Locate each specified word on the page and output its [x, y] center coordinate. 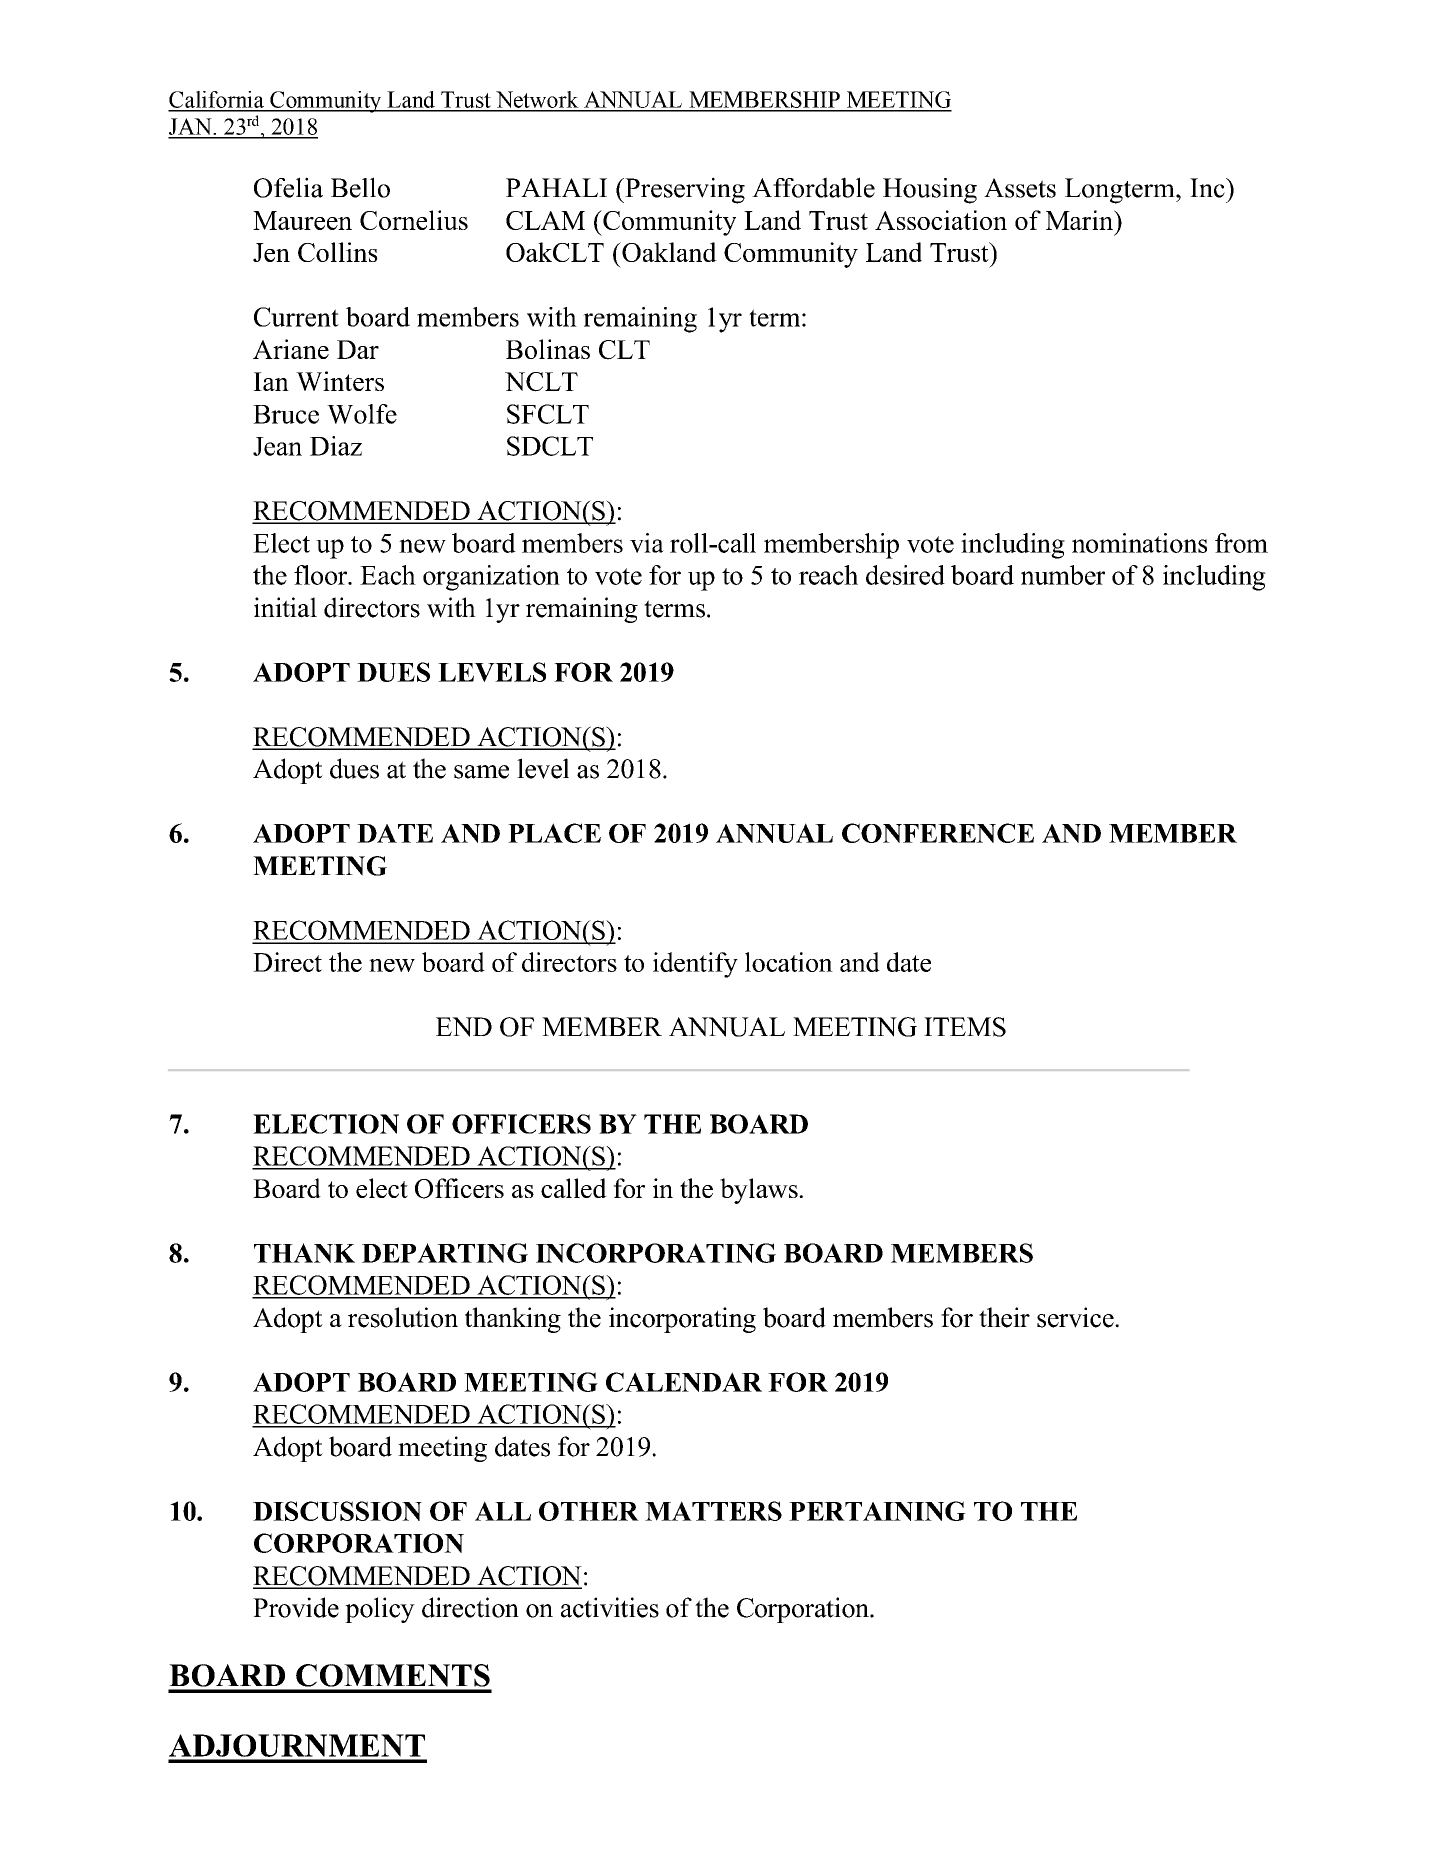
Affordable [813, 187]
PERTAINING [877, 1511]
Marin [1080, 220]
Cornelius [414, 220]
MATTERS [713, 1511]
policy [380, 1610]
